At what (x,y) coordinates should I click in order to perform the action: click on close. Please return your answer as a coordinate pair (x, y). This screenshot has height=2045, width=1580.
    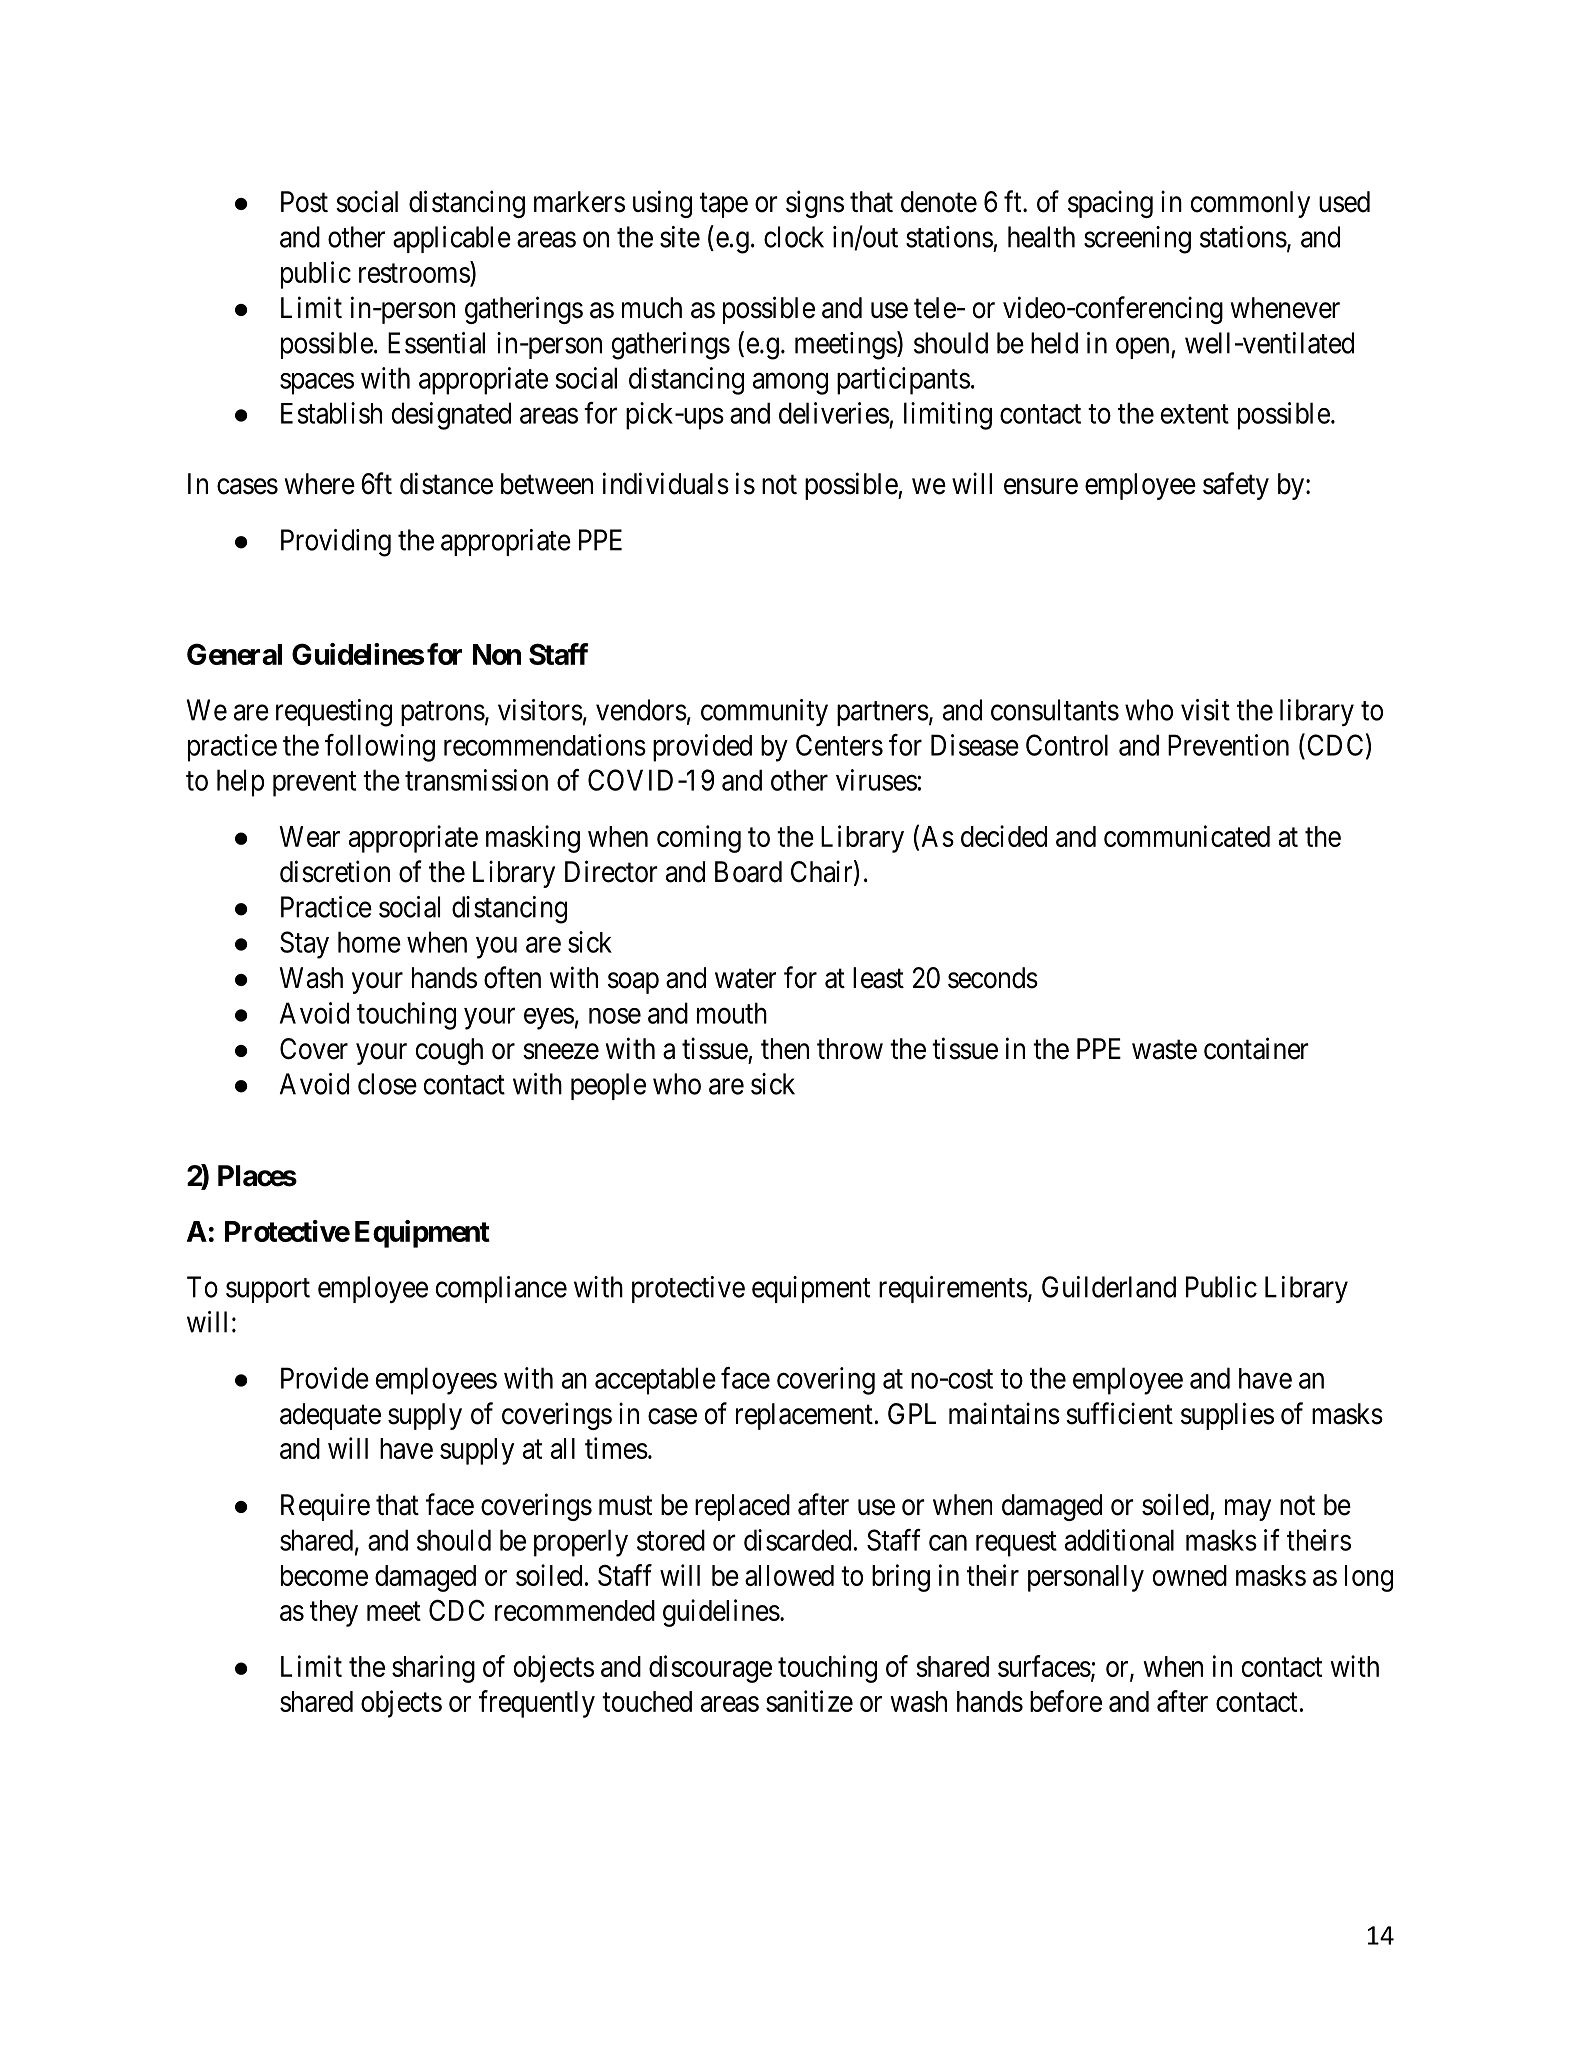
    Looking at the image, I should click on (387, 1084).
